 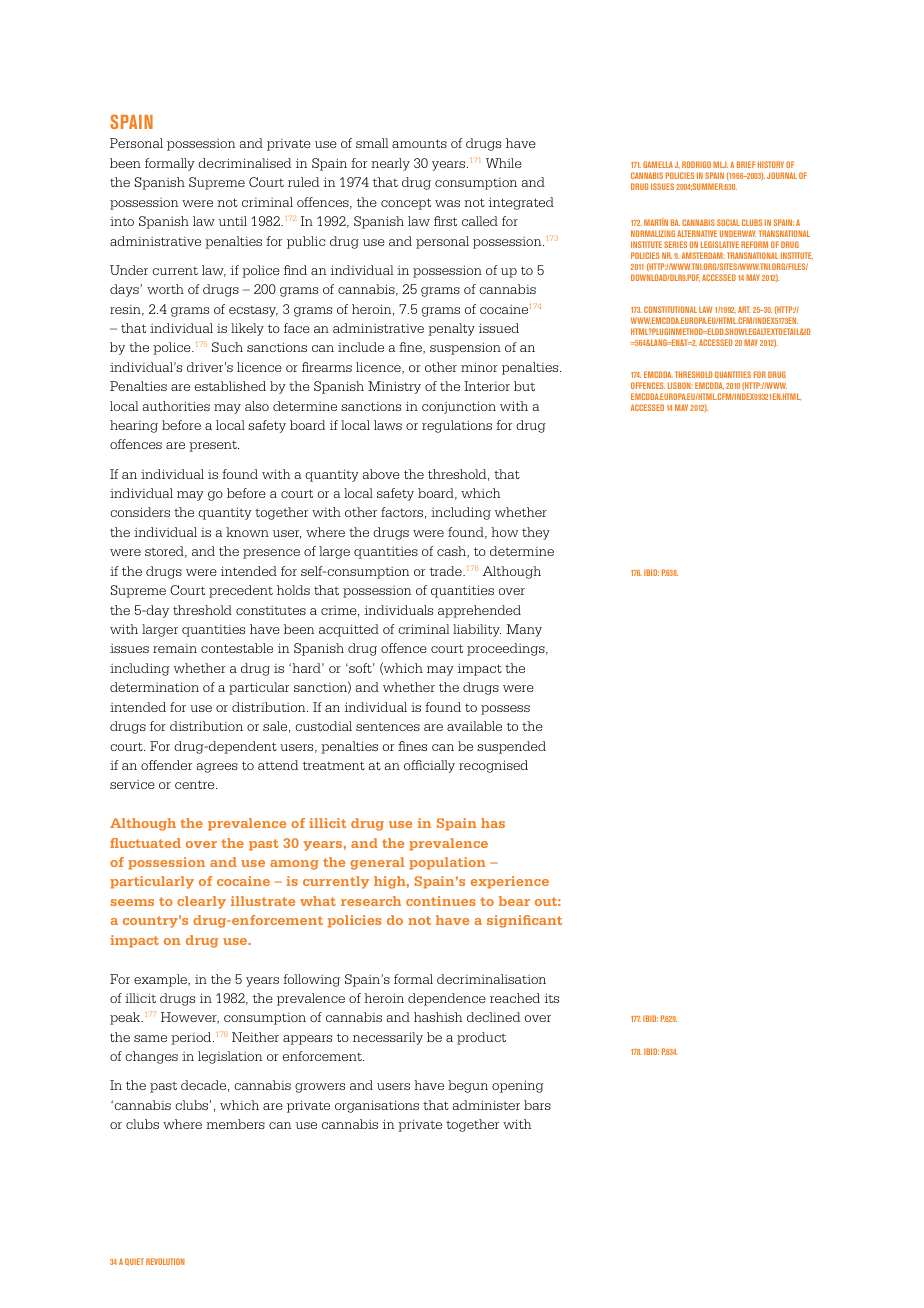 What do you see at coordinates (696, 164) in the screenshot?
I see `RODRIGO` at bounding box center [696, 164].
